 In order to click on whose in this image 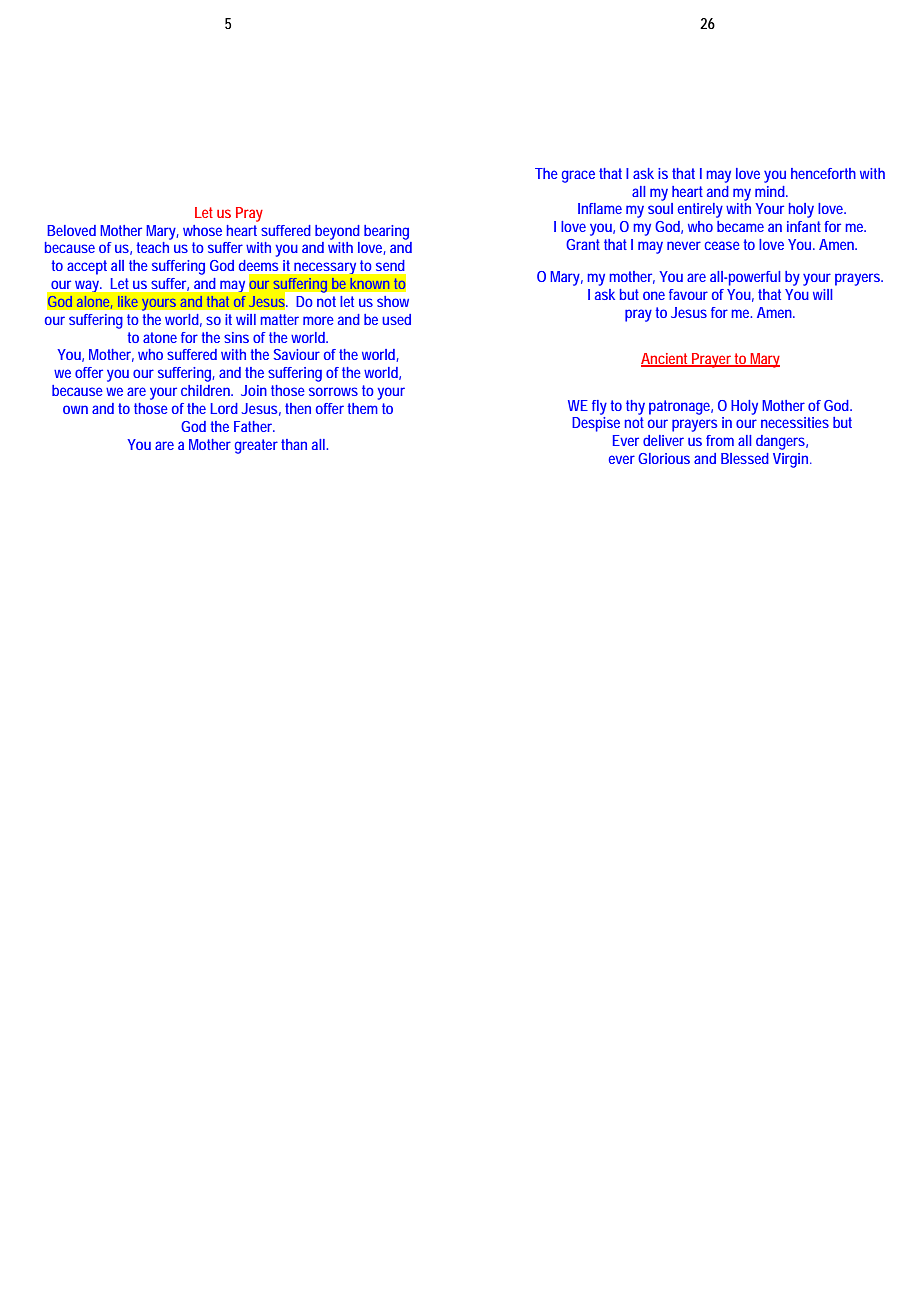, I will do `click(202, 230)`.
